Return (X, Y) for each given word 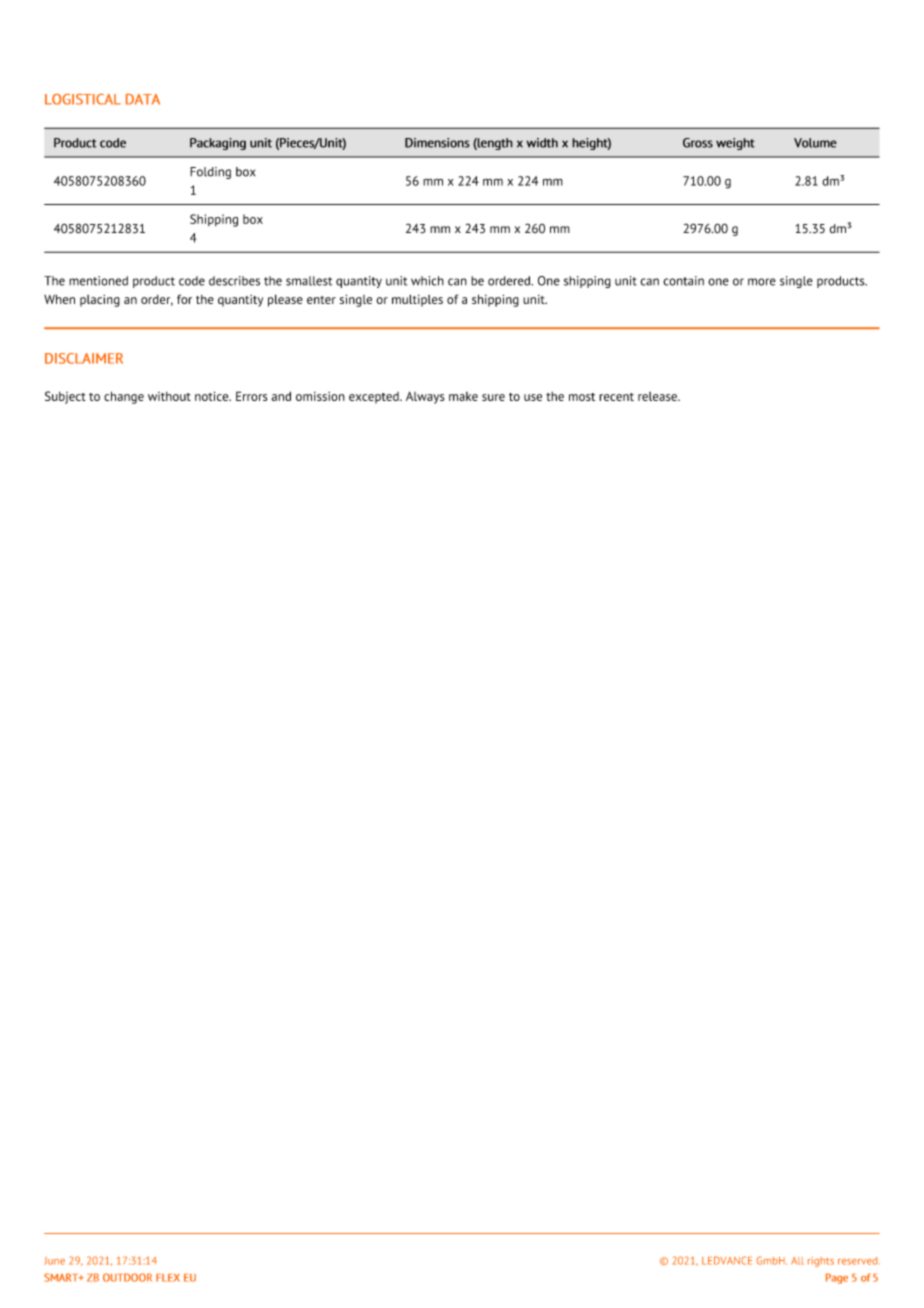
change (124, 397)
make (463, 396)
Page (837, 1278)
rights (821, 1262)
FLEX (168, 1278)
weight (735, 144)
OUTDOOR (127, 1277)
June (54, 1261)
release (658, 396)
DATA (143, 99)
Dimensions (437, 143)
